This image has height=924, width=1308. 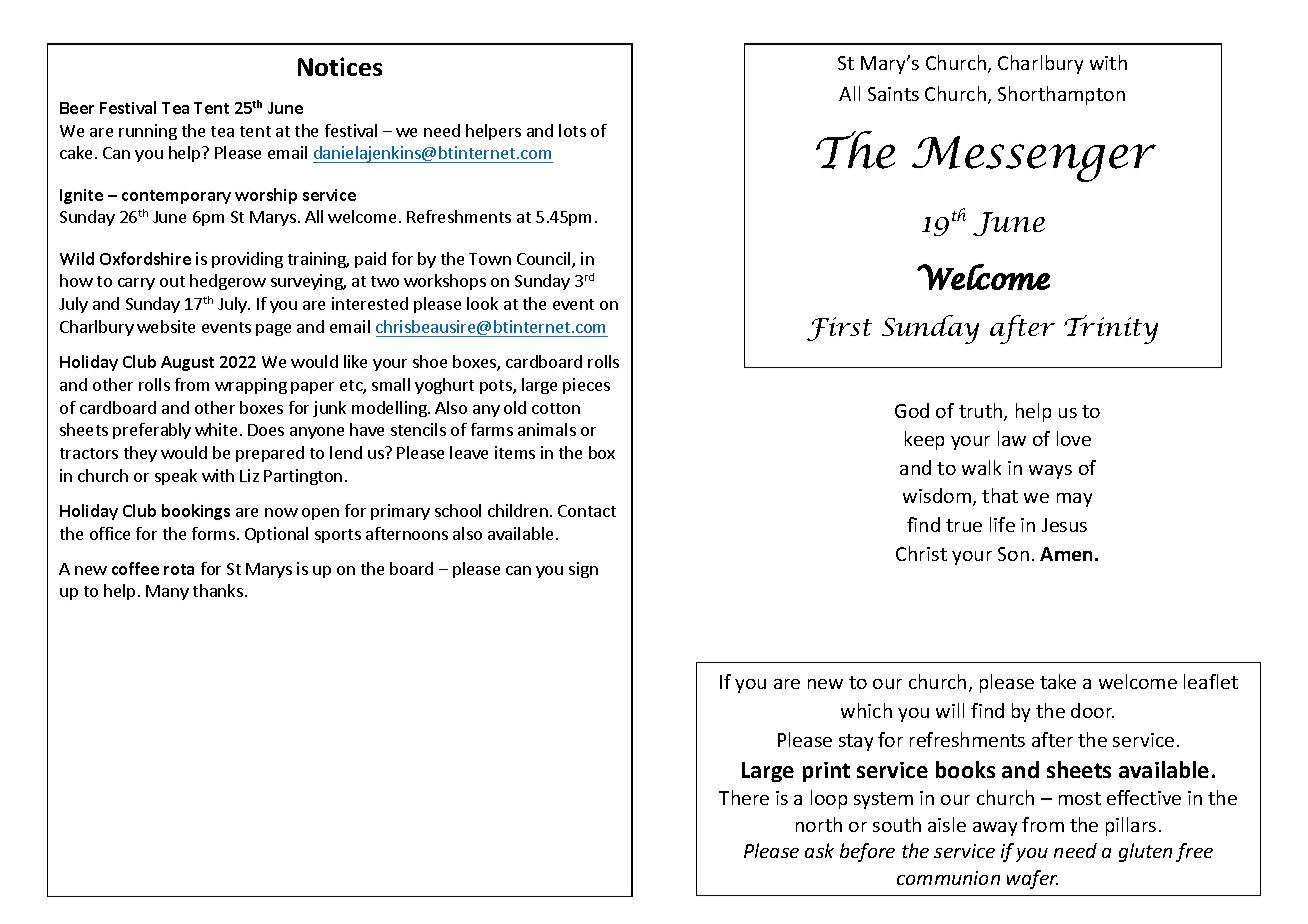 What do you see at coordinates (893, 94) in the image?
I see `Saints` at bounding box center [893, 94].
